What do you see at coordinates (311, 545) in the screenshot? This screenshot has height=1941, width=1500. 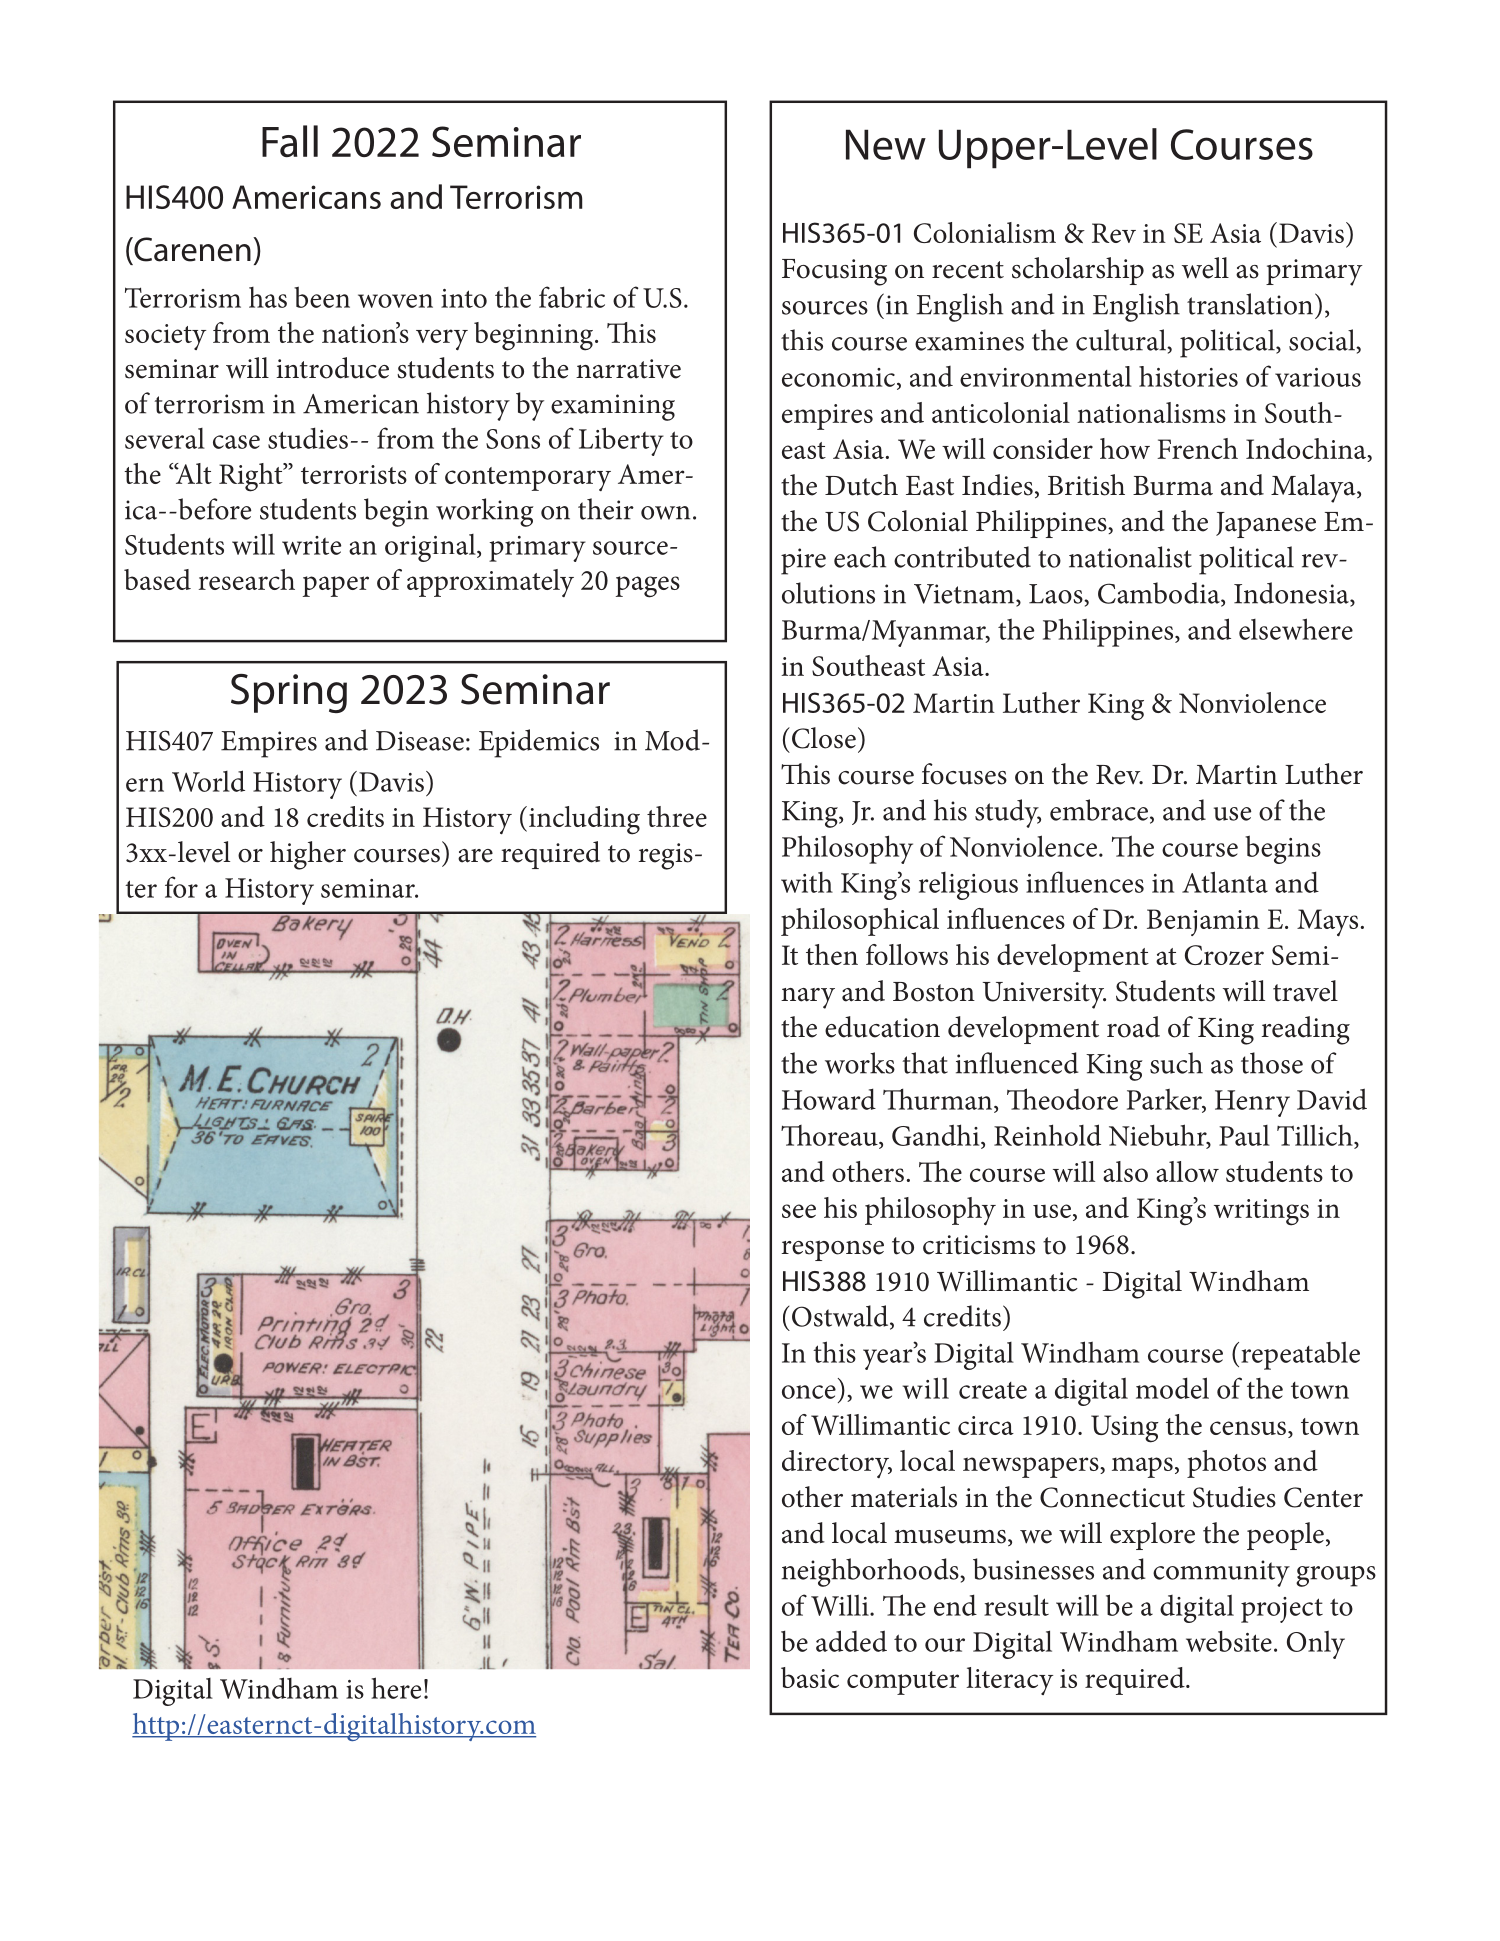 I see `write` at bounding box center [311, 545].
